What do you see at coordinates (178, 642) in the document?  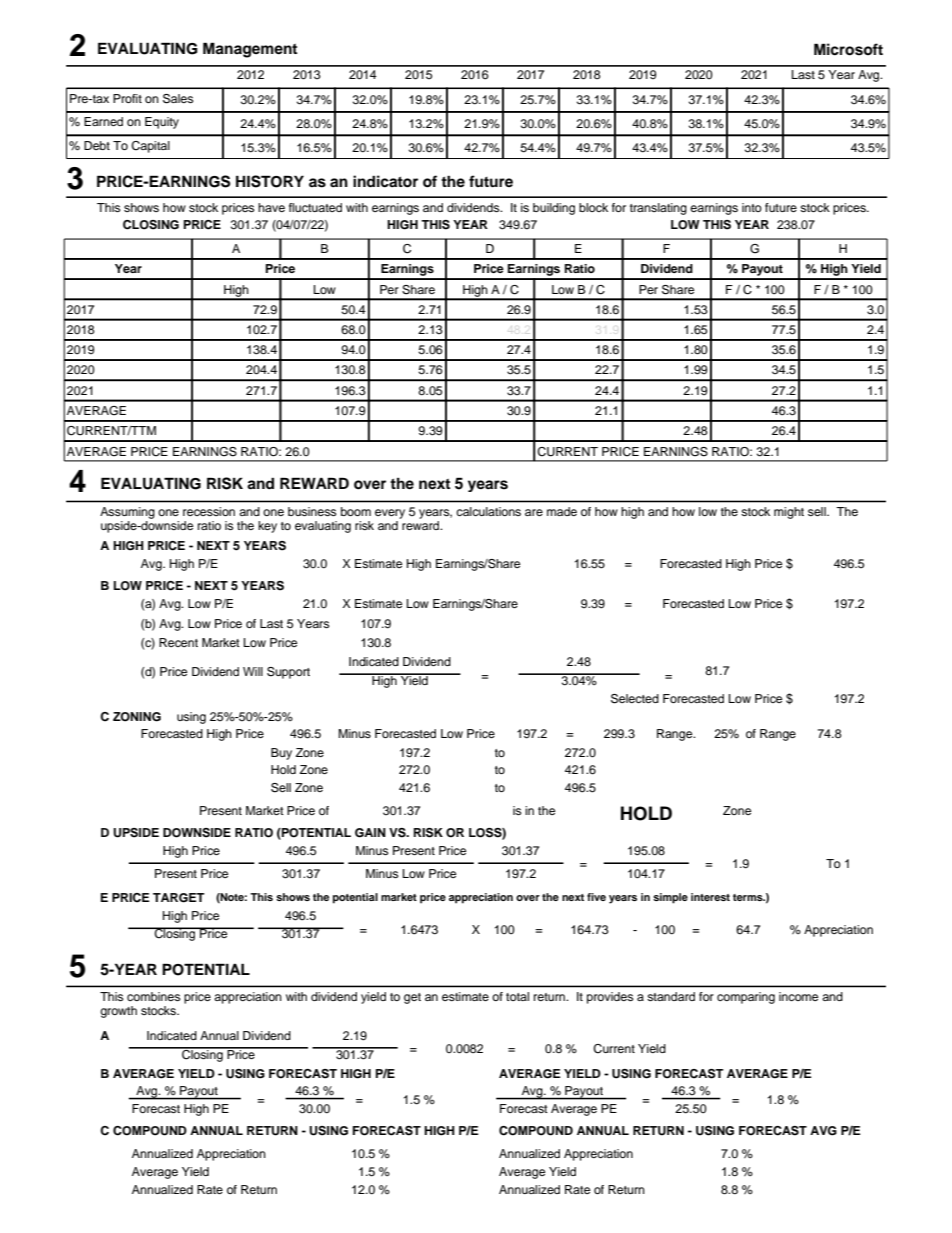 I see `Recent` at bounding box center [178, 642].
